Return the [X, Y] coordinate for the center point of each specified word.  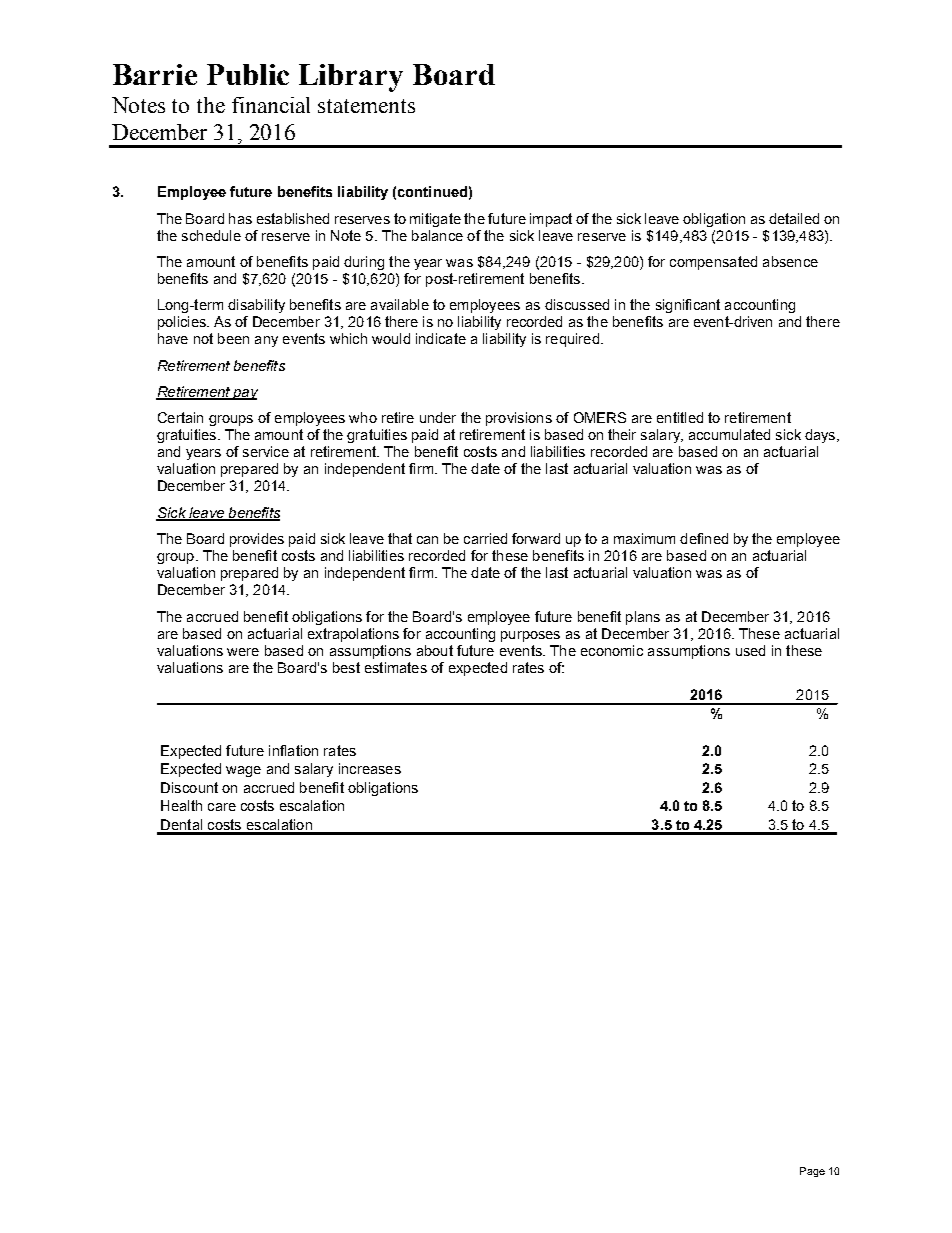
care [222, 807]
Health [181, 805]
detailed [794, 218]
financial [271, 105]
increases [370, 768]
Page [812, 1172]
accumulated [729, 434]
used [750, 650]
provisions [519, 419]
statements [366, 106]
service [266, 451]
